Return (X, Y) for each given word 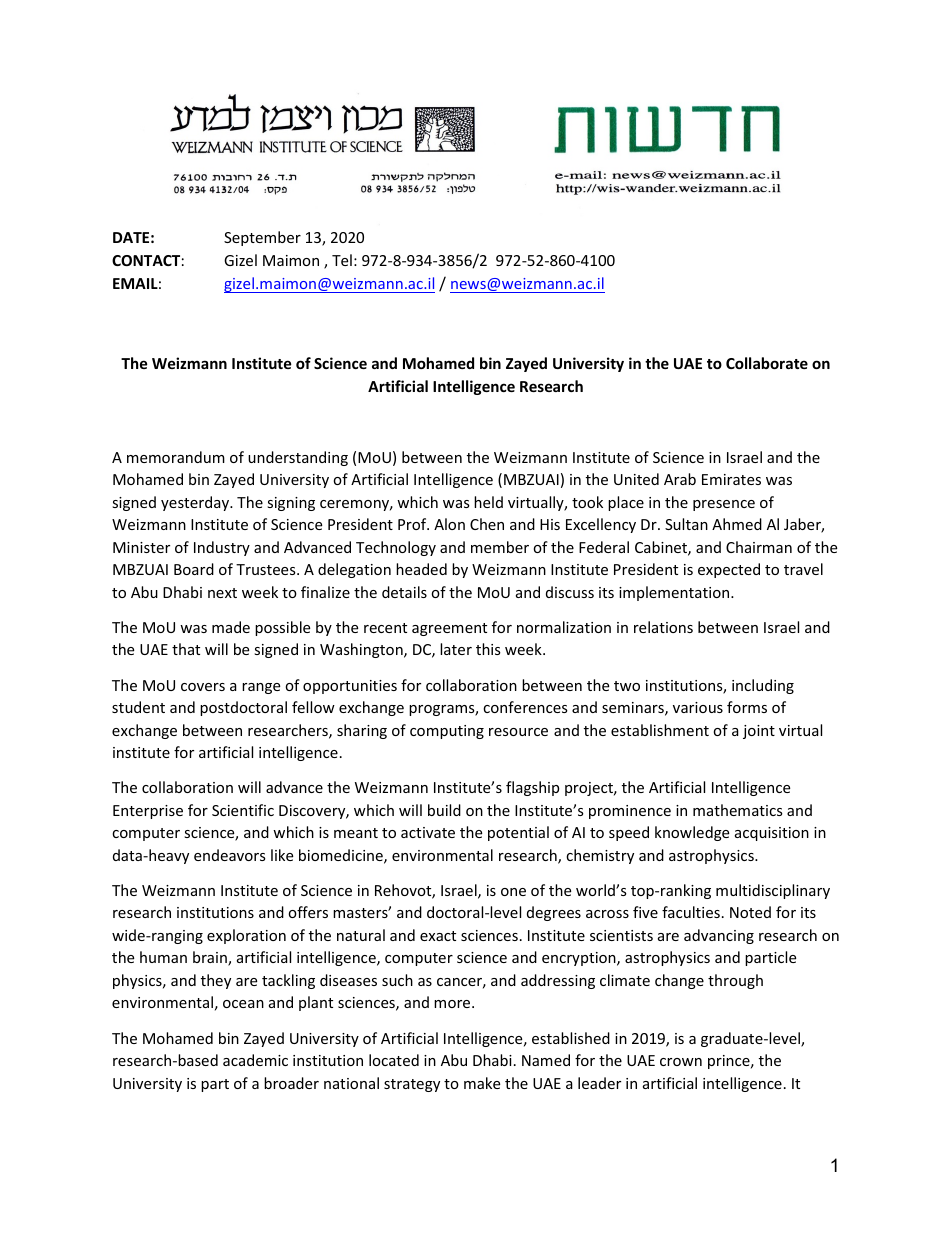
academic (255, 1060)
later (456, 649)
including (763, 686)
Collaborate (767, 363)
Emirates (731, 479)
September (262, 238)
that (186, 649)
